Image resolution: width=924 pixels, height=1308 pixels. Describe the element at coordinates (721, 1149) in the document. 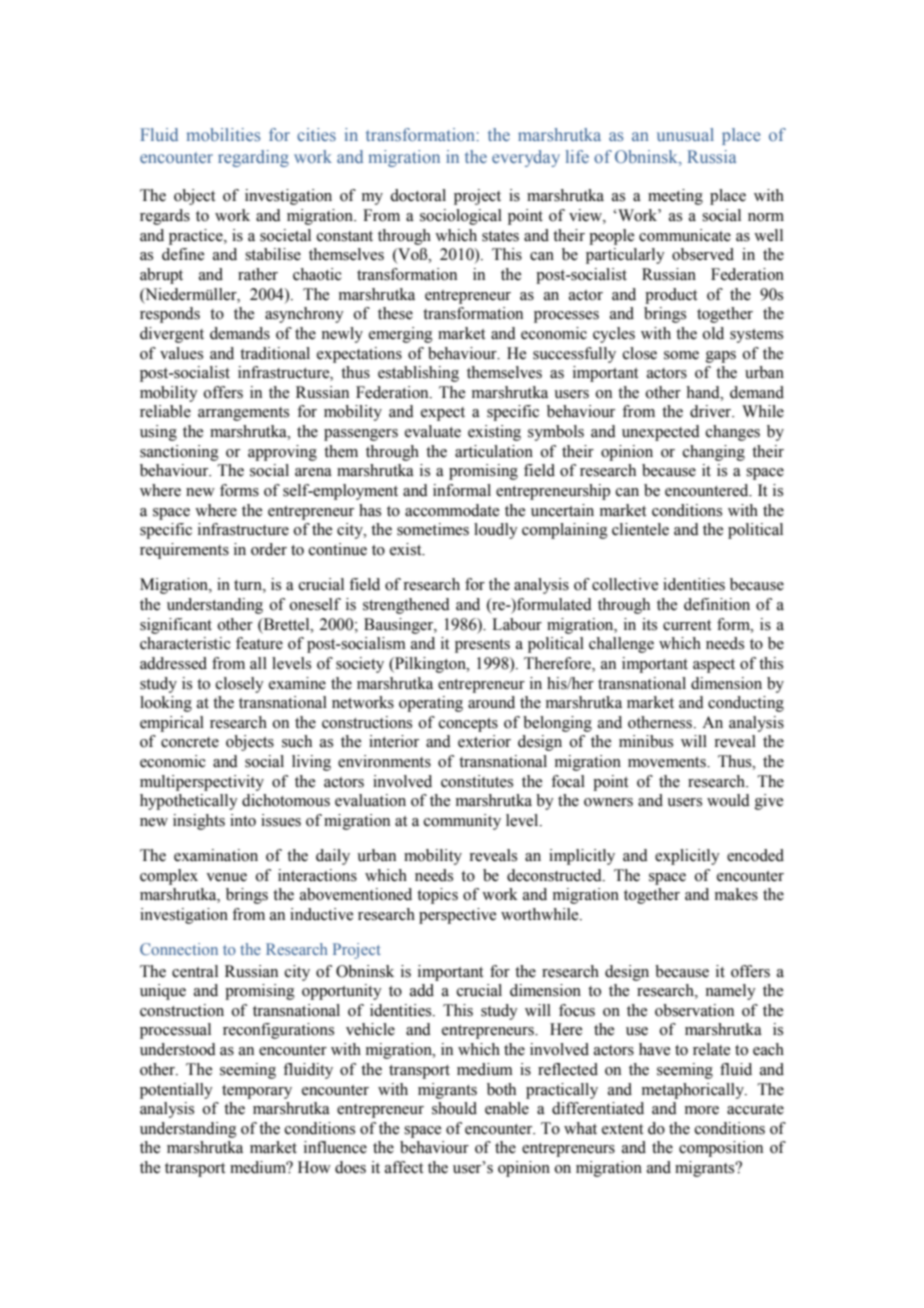

I see `composition` at that location.
